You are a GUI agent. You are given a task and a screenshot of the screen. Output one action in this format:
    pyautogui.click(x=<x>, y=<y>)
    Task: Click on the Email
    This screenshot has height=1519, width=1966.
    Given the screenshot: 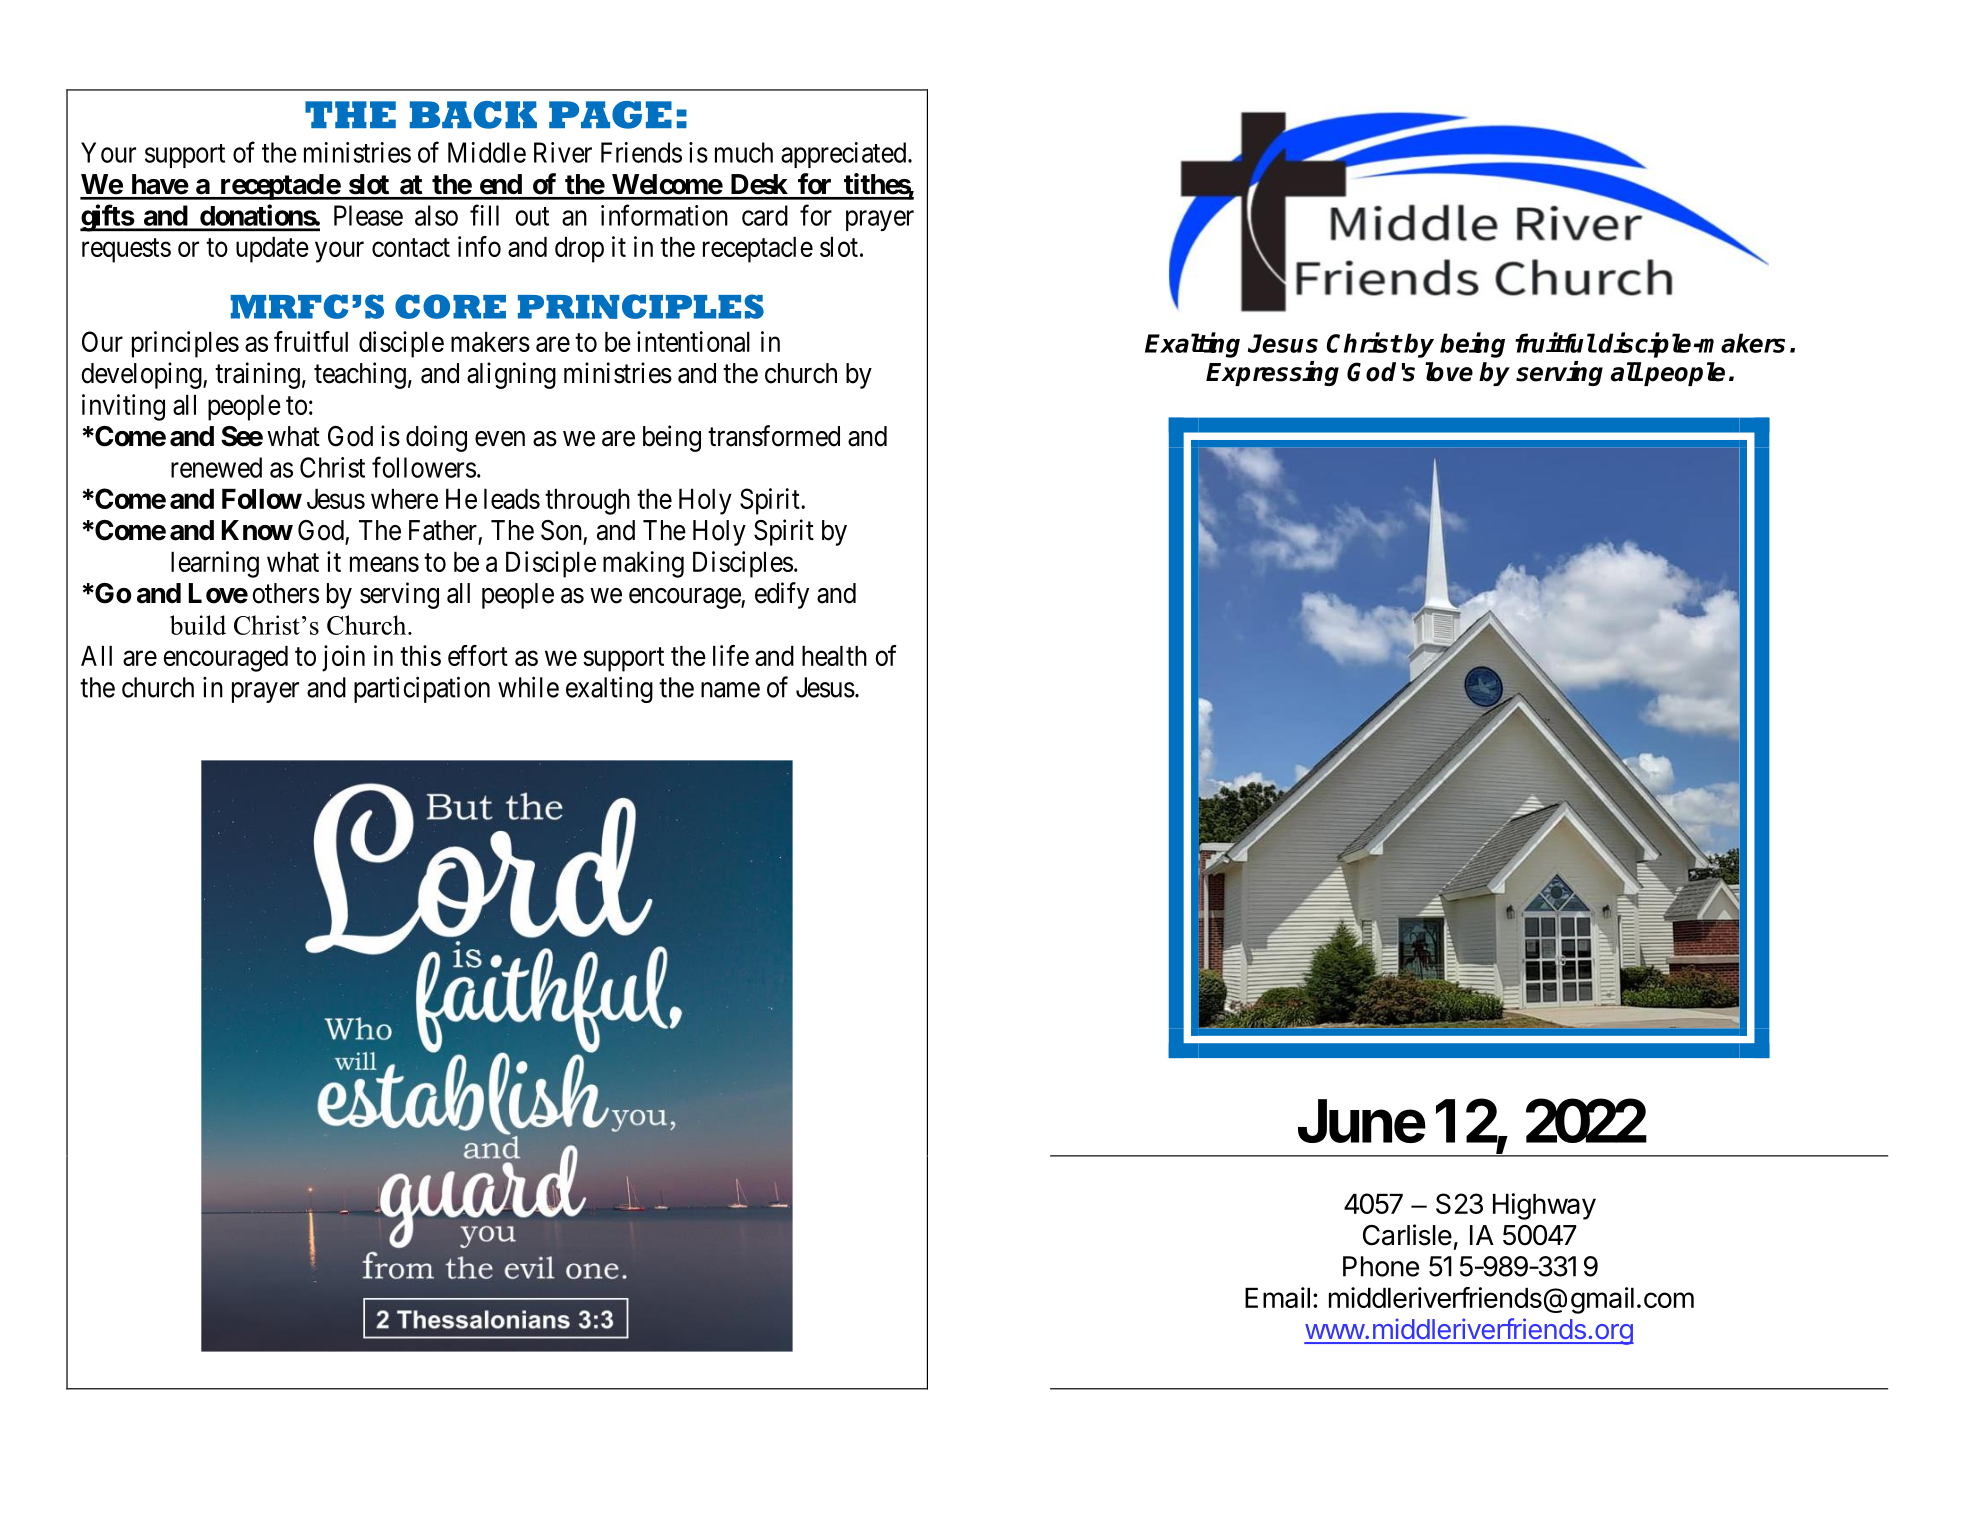 What is the action you would take?
    pyautogui.click(x=1277, y=1297)
